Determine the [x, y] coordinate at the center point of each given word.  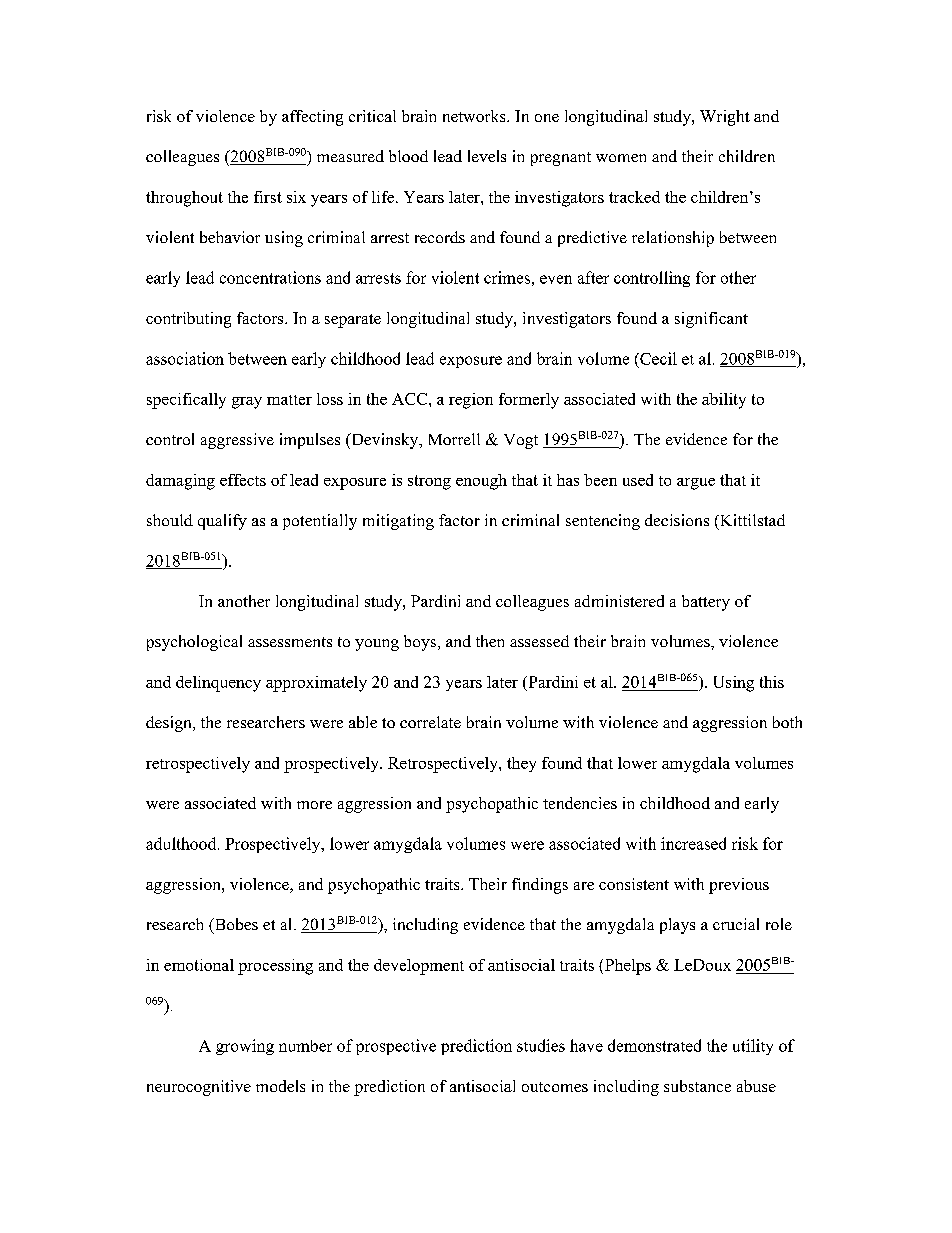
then [490, 641]
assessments [290, 642]
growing [245, 1047]
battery [706, 603]
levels [487, 156]
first [268, 197]
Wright [725, 118]
